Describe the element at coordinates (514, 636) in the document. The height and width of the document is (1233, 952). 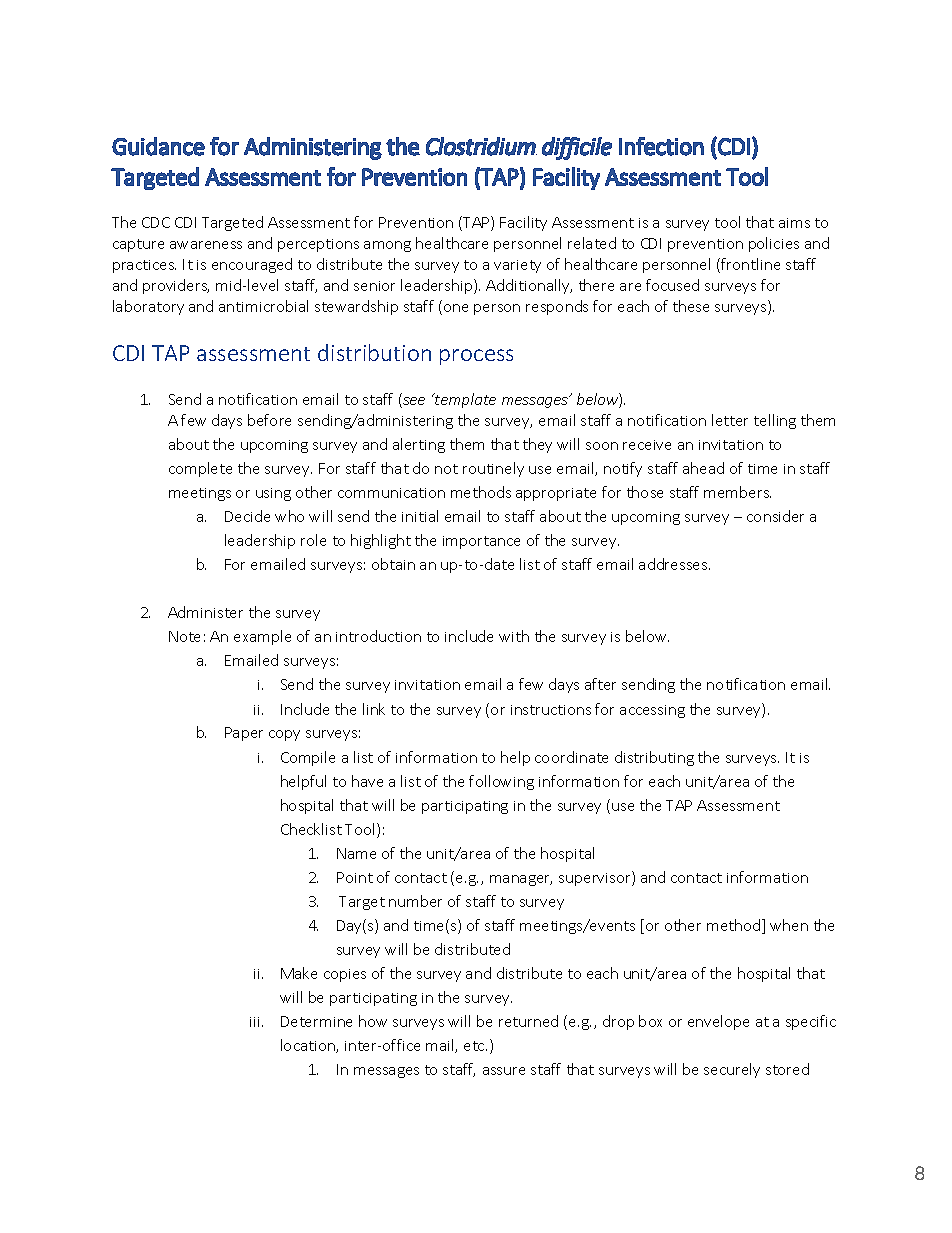
I see `with` at that location.
